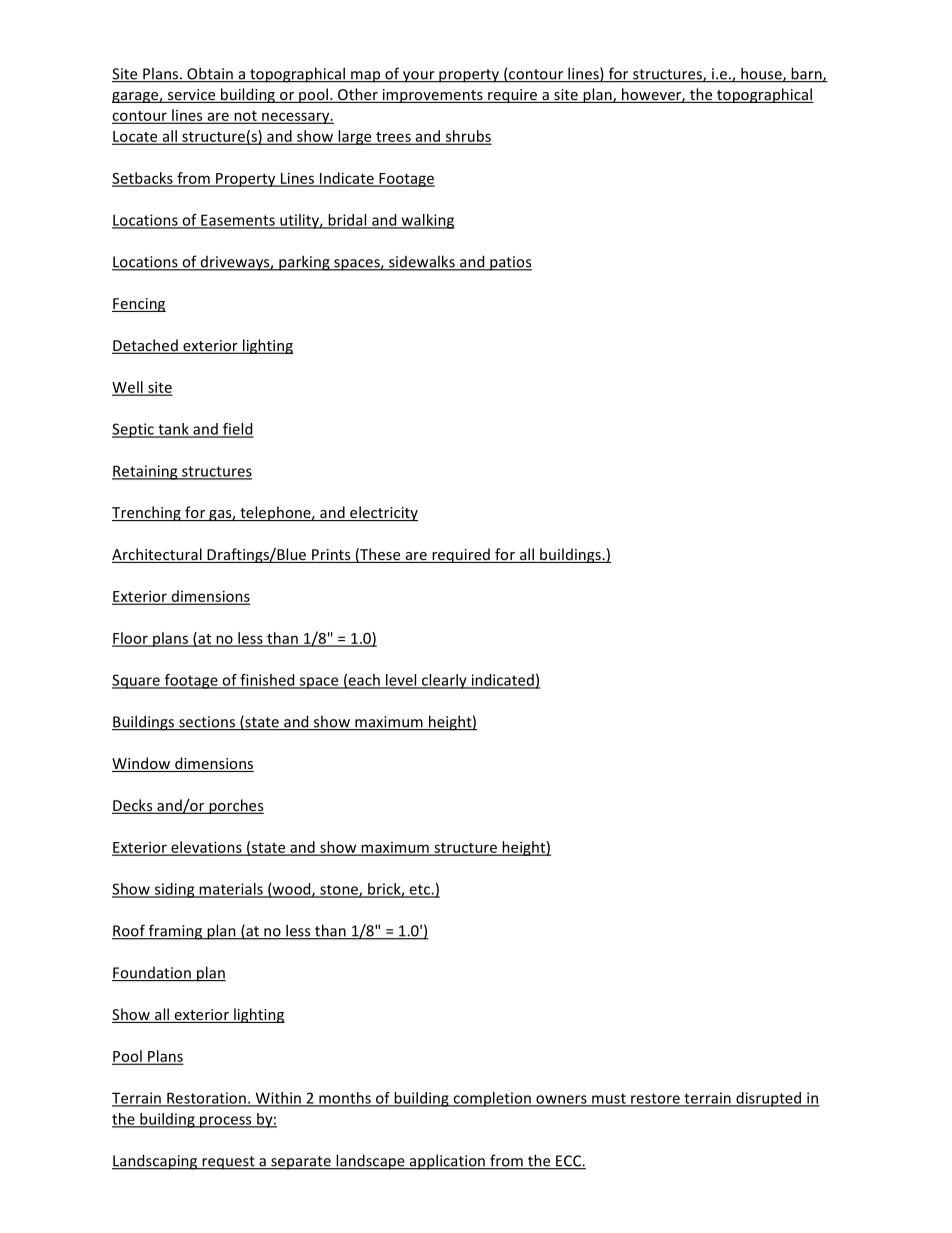 The width and height of the screenshot is (952, 1233). Describe the element at coordinates (226, 1122) in the screenshot. I see `process` at that location.
